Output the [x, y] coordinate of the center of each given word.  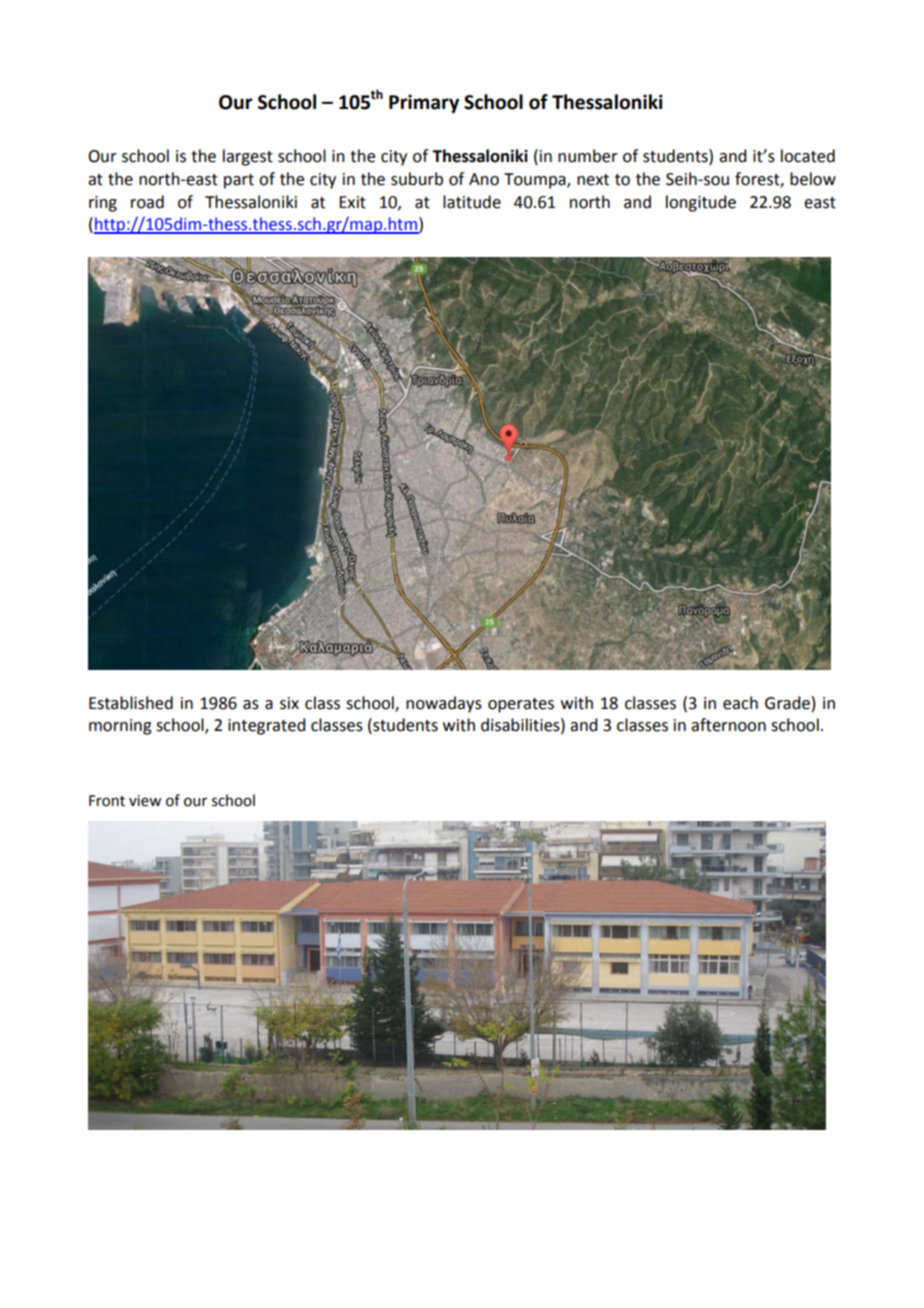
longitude [701, 203]
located [808, 156]
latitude [472, 202]
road [147, 202]
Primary [424, 103]
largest [248, 157]
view [145, 801]
